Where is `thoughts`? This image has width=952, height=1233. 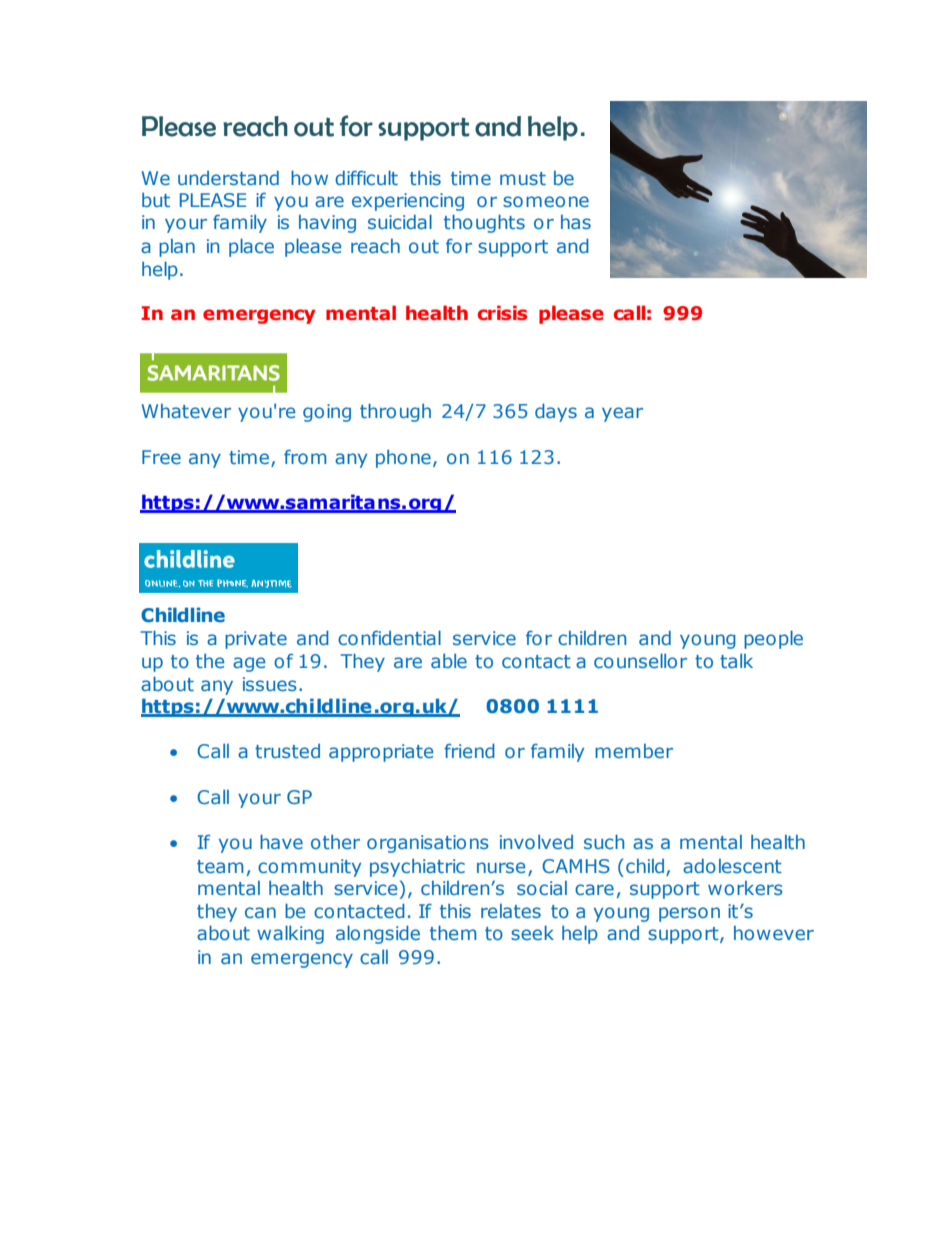
thoughts is located at coordinates (484, 223).
